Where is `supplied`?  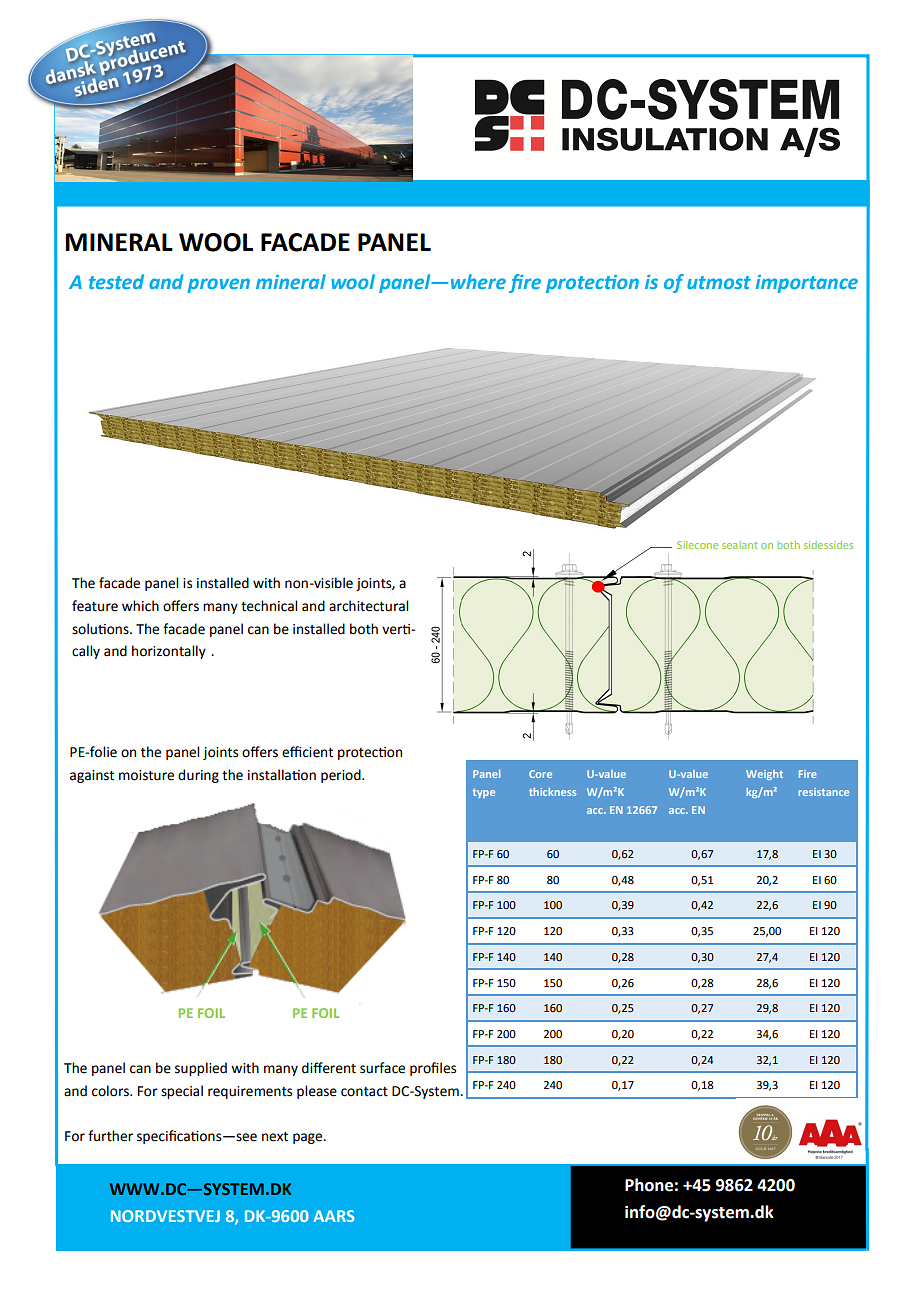 supplied is located at coordinates (201, 1069).
